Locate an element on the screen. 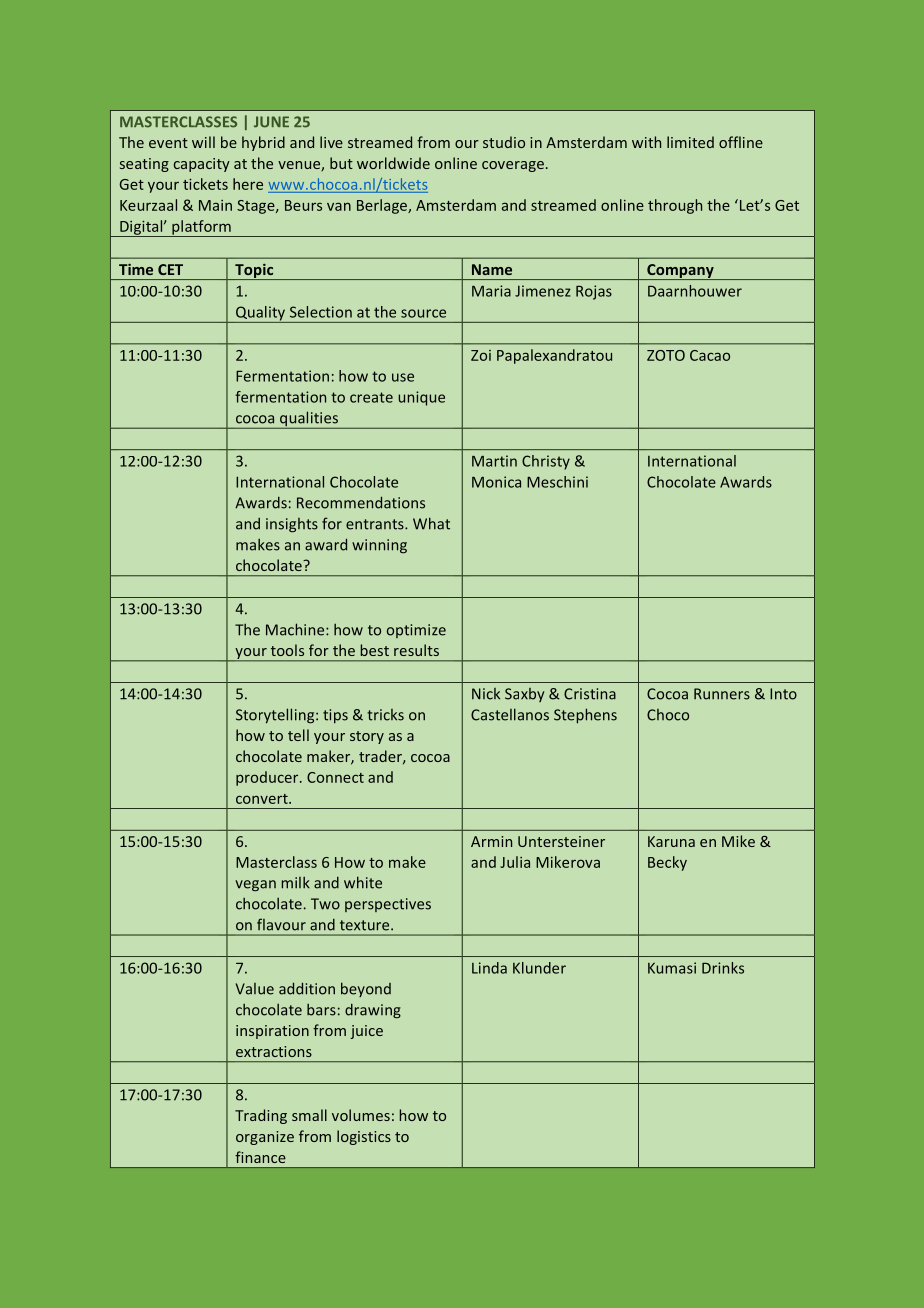 This screenshot has width=924, height=1308. Armin is located at coordinates (491, 841).
